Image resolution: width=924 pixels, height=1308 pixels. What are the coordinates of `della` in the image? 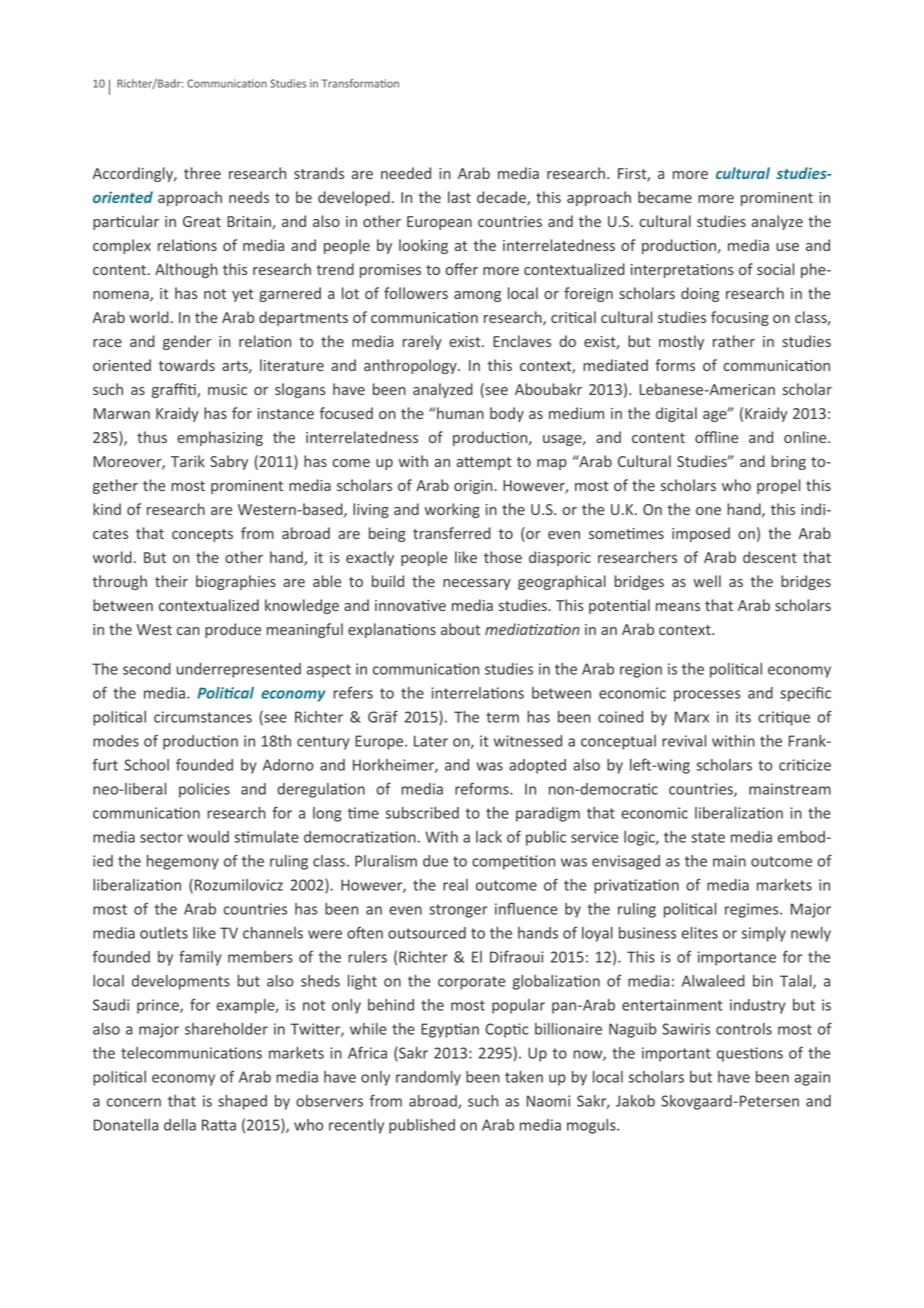 It's located at (180, 1125).
